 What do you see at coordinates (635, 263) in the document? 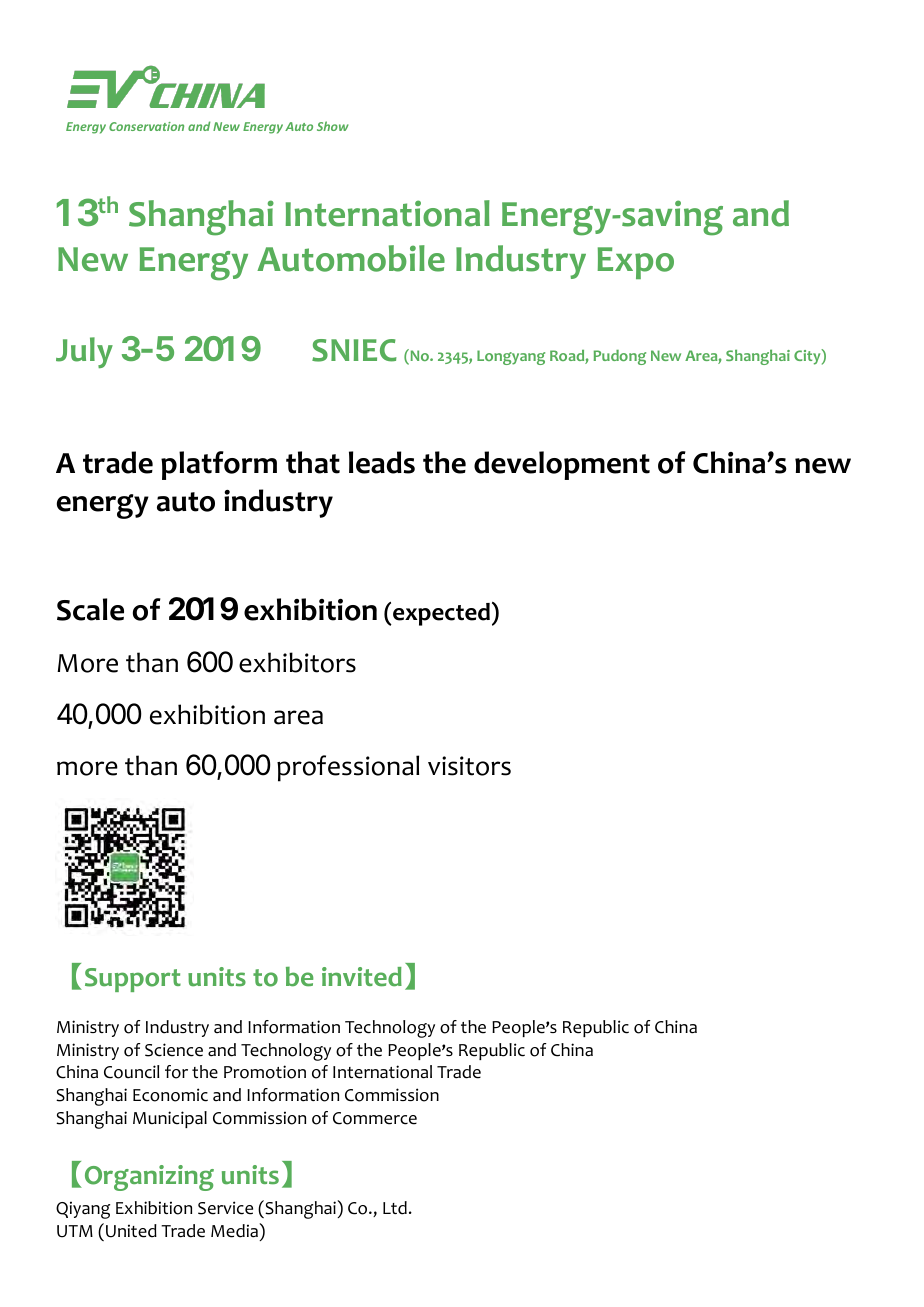
I see `Expo` at bounding box center [635, 263].
